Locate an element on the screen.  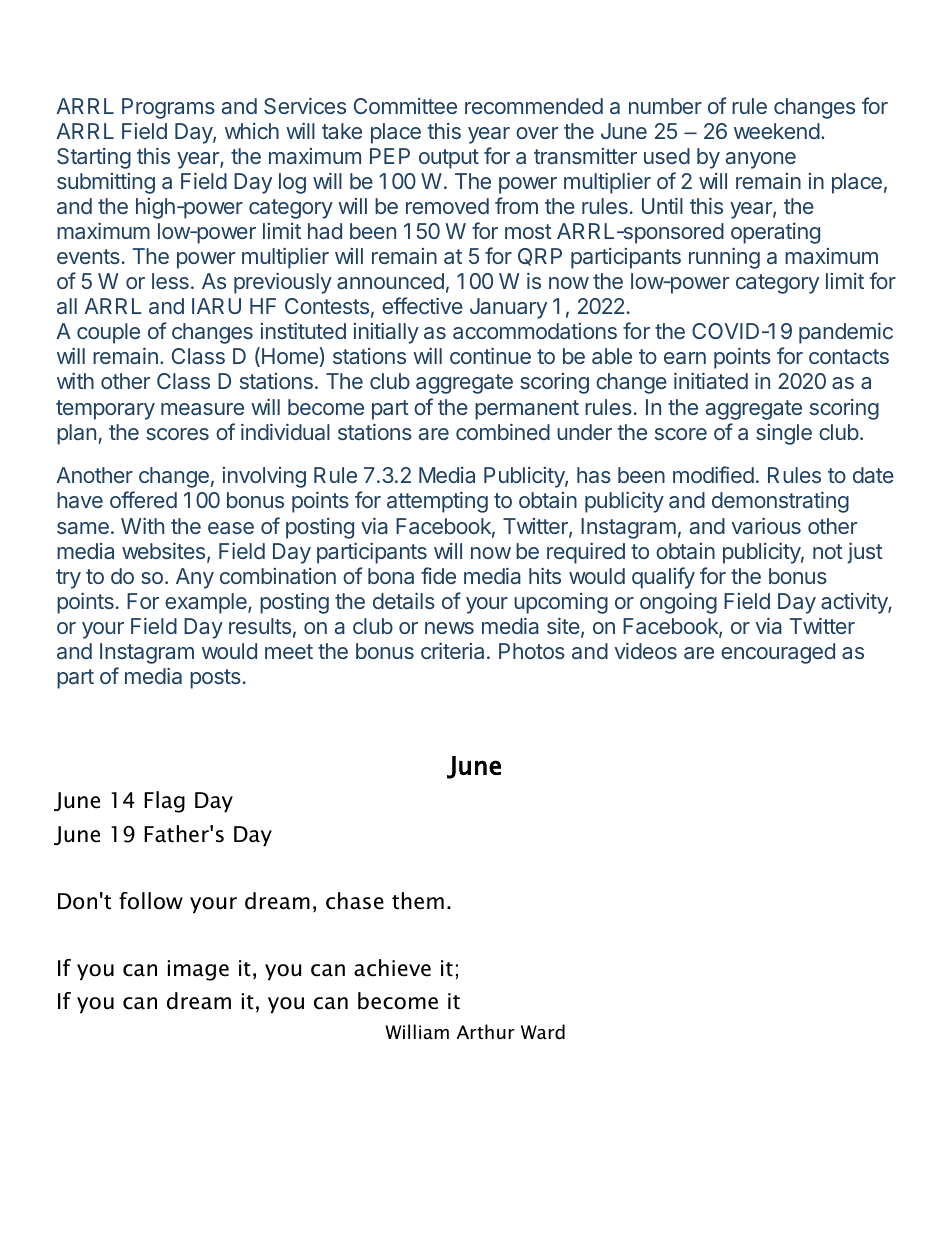
image is located at coordinates (198, 970).
